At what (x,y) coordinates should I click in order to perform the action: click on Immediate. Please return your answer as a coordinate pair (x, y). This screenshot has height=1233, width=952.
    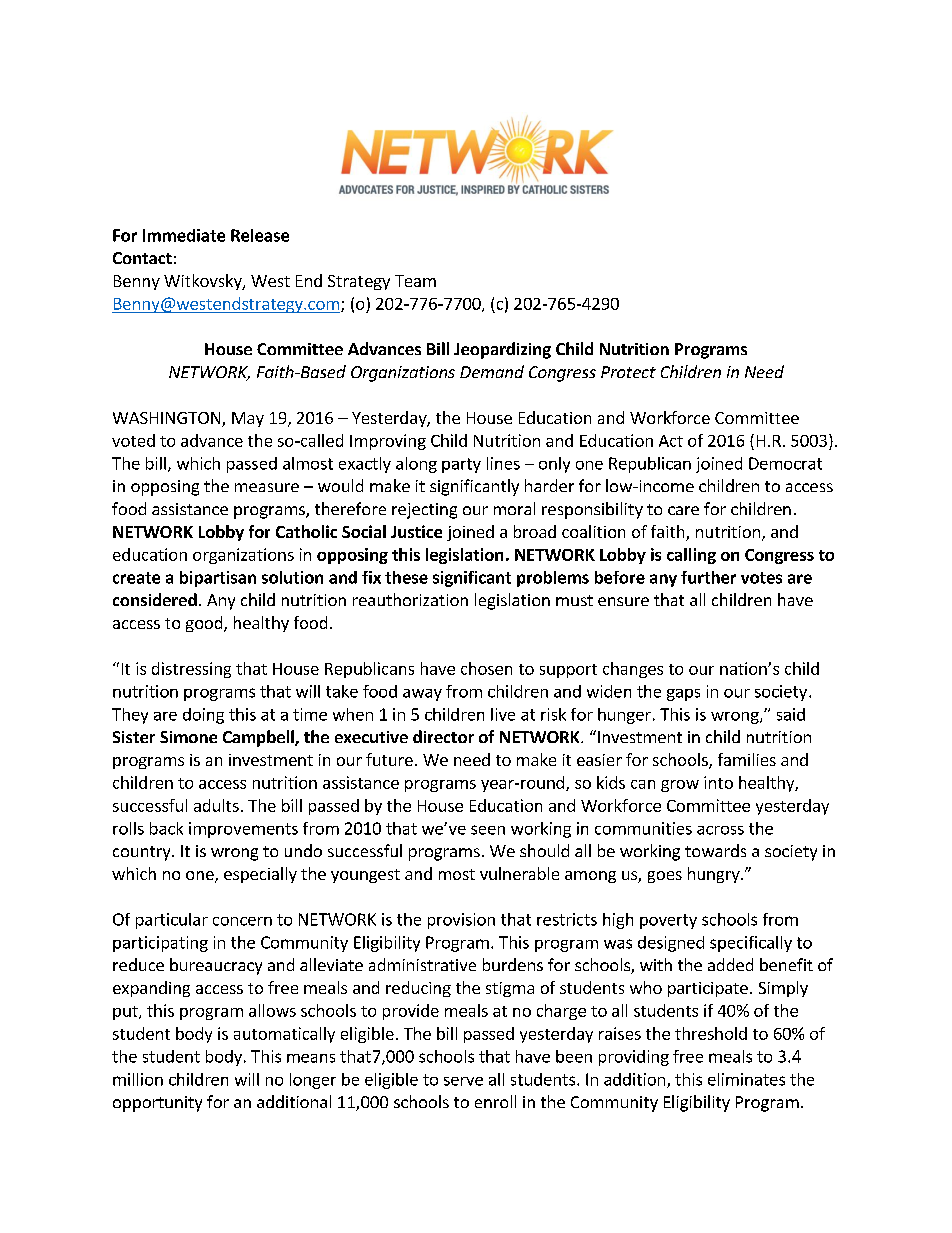
    Looking at the image, I should click on (184, 235).
